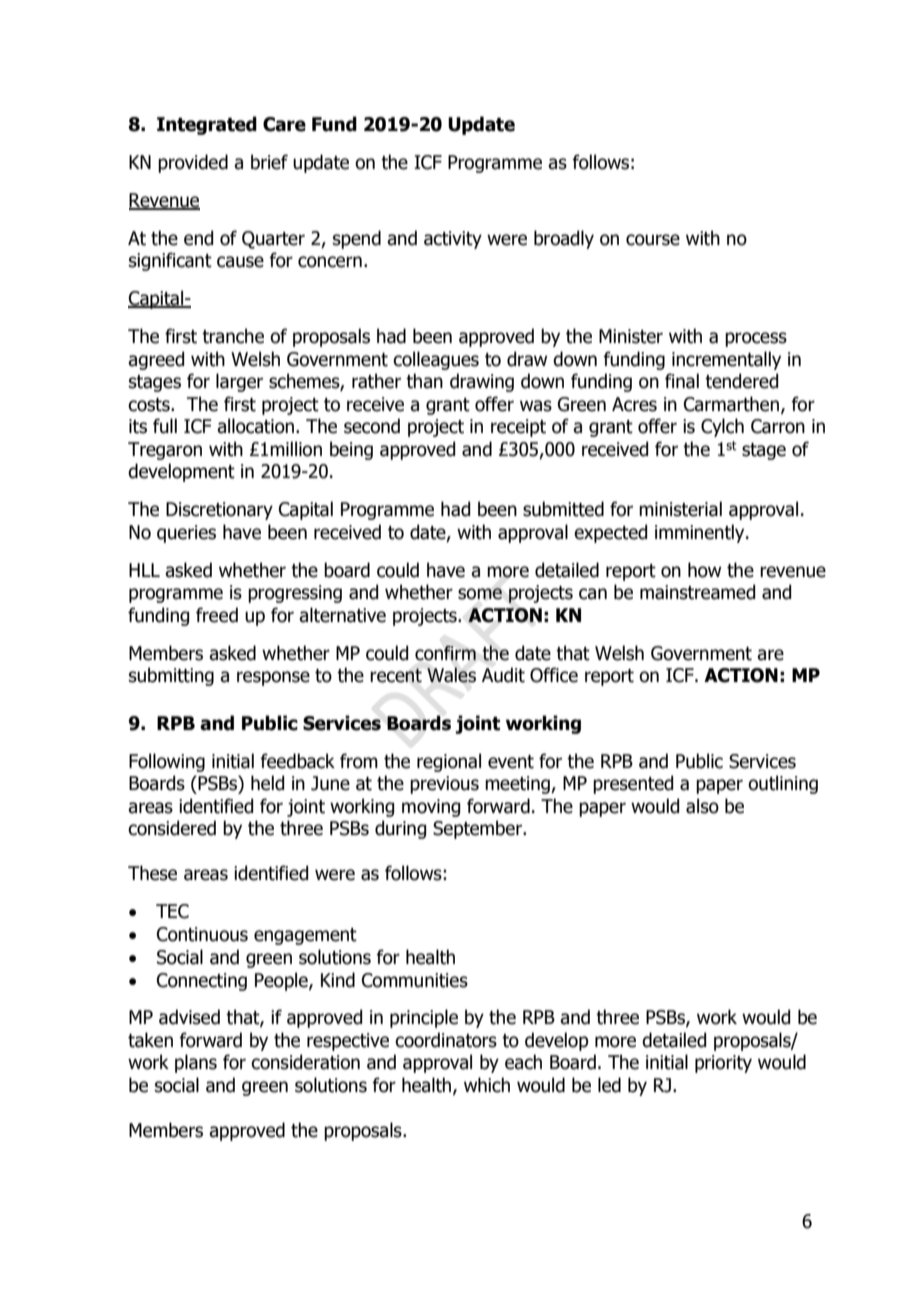 This page has width=924, height=1308. I want to click on mainstreamed, so click(697, 592).
